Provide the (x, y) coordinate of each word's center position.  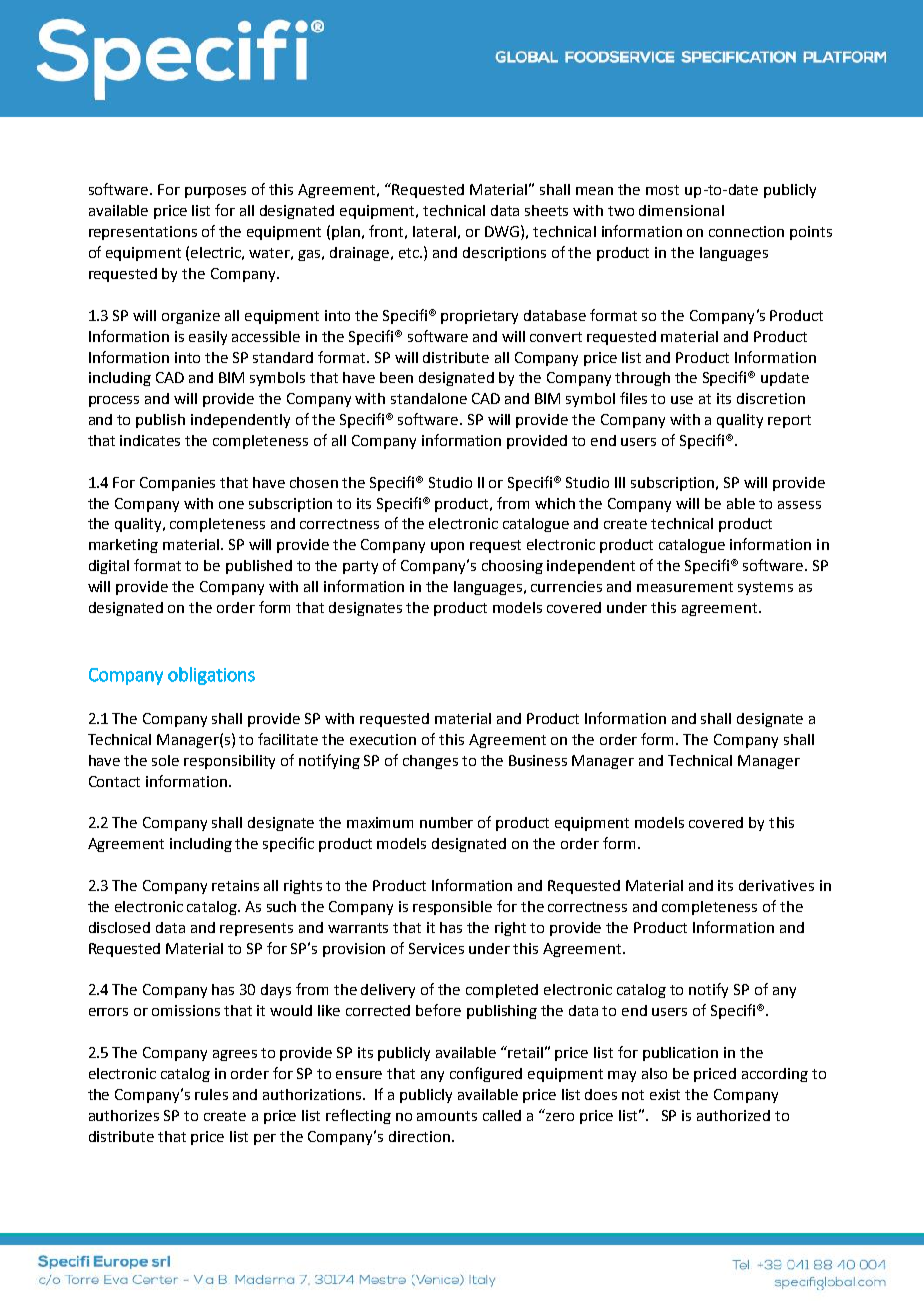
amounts (447, 1116)
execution (383, 739)
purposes (215, 192)
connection (746, 231)
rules (211, 1094)
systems (765, 588)
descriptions (504, 254)
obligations (211, 676)
